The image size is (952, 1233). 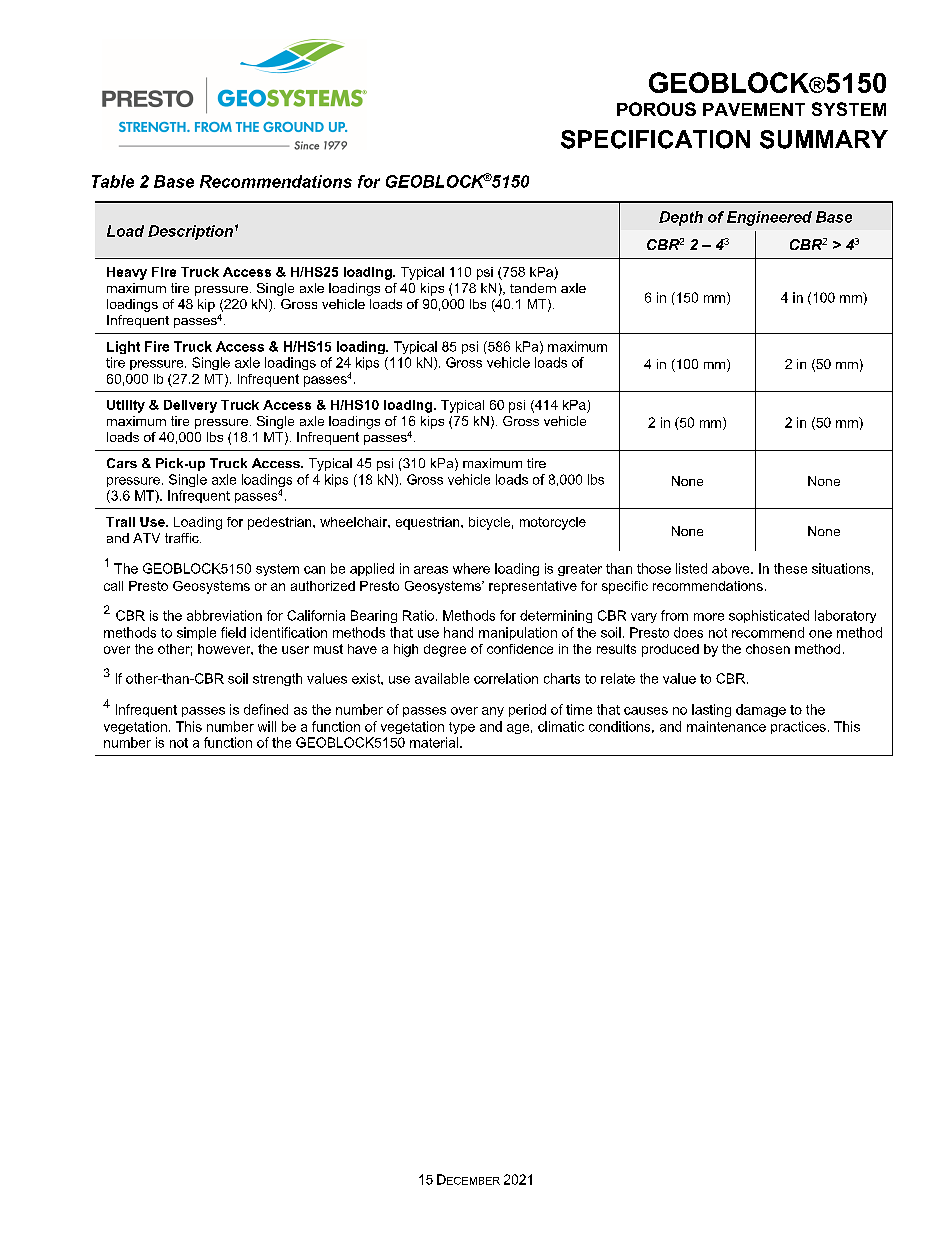 I want to click on Engineered, so click(x=769, y=218).
